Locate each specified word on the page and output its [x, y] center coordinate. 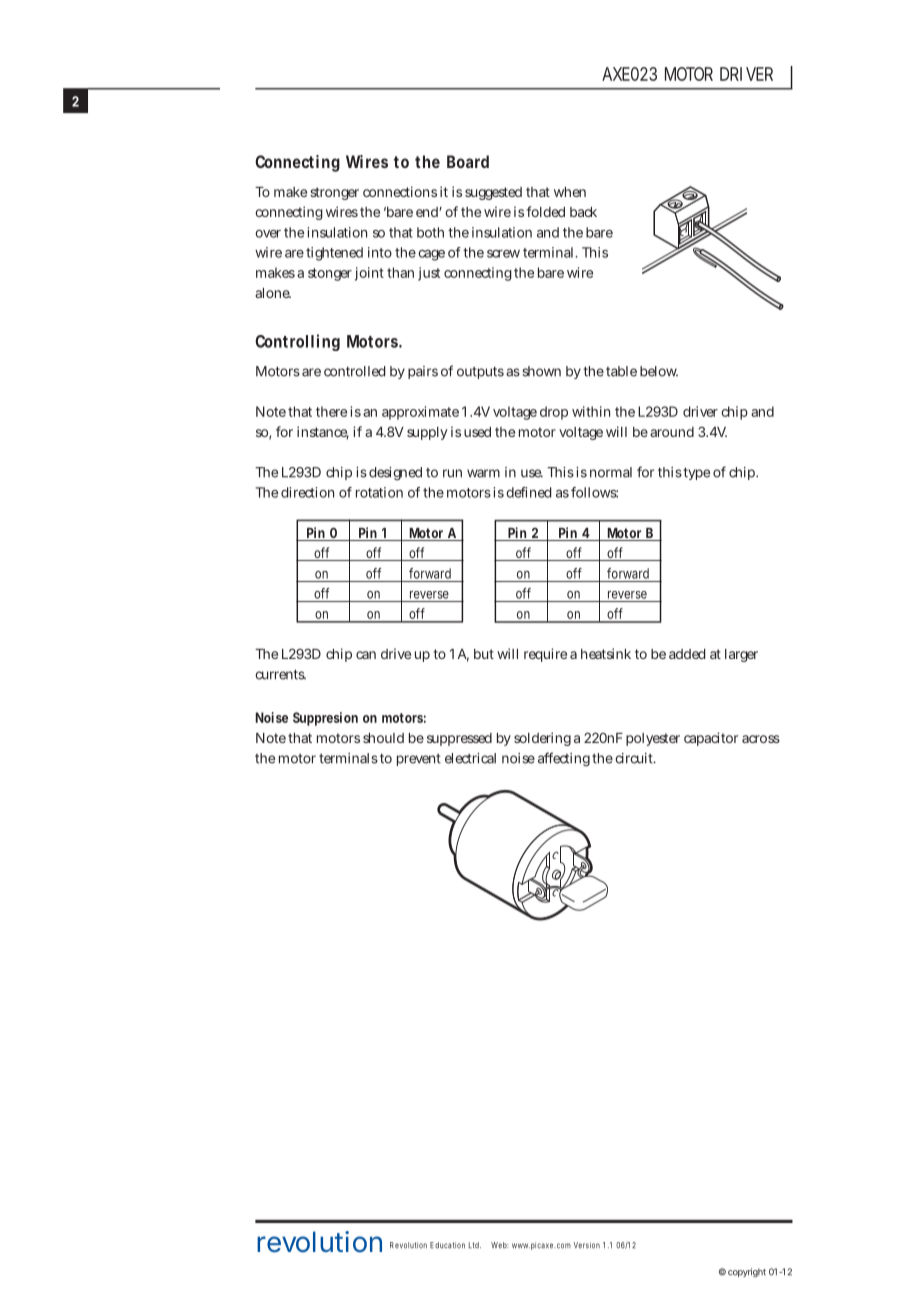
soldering [542, 739]
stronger [334, 193]
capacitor [711, 739]
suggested [493, 193]
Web [500, 1245]
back [583, 212]
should [383, 738]
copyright [747, 1272]
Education [447, 1245]
